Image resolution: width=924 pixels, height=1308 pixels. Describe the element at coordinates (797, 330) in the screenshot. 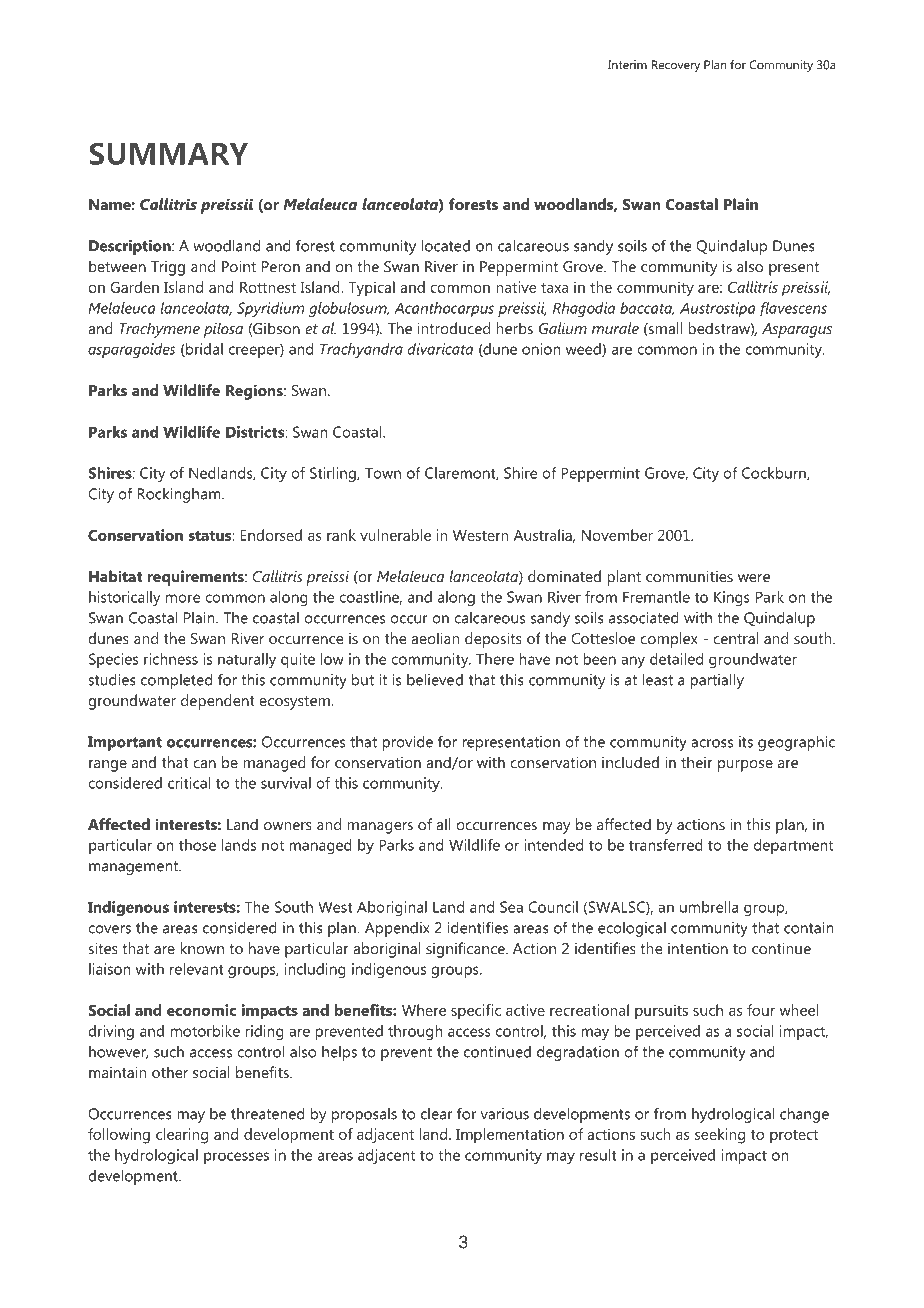

I see `Asparagus` at that location.
